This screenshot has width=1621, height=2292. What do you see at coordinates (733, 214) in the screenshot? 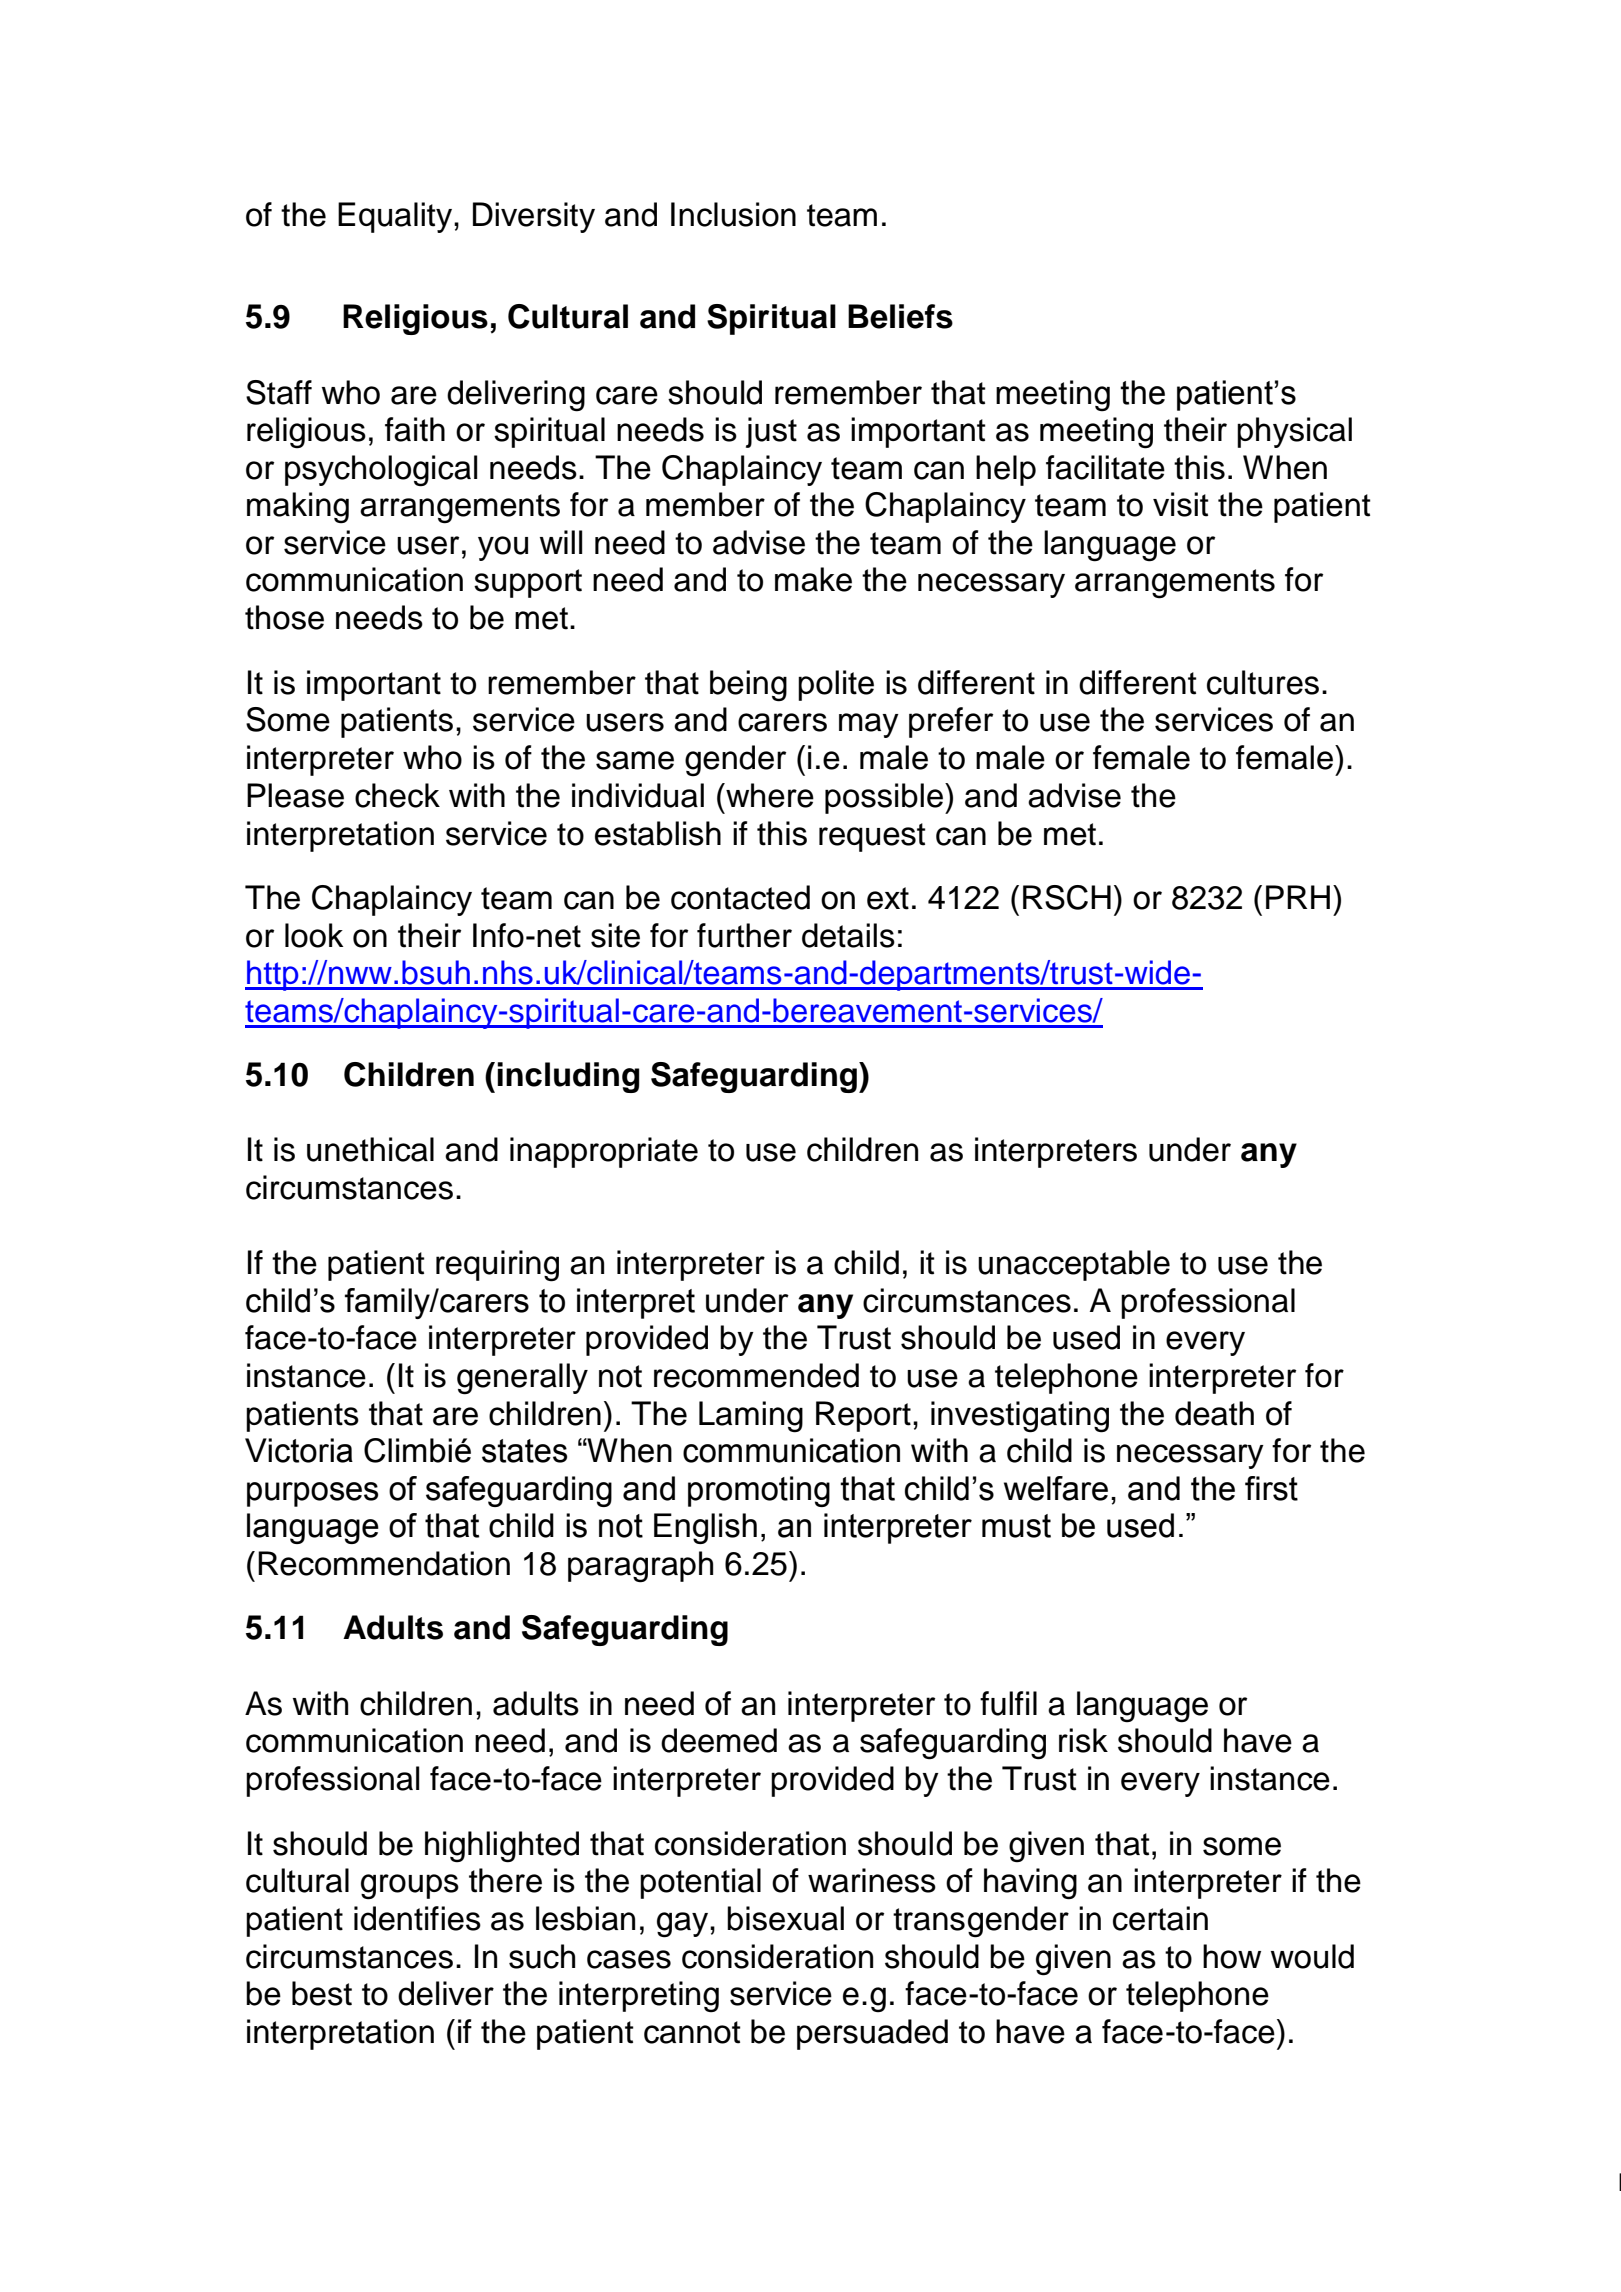
I see `Inclusion` at bounding box center [733, 214].
